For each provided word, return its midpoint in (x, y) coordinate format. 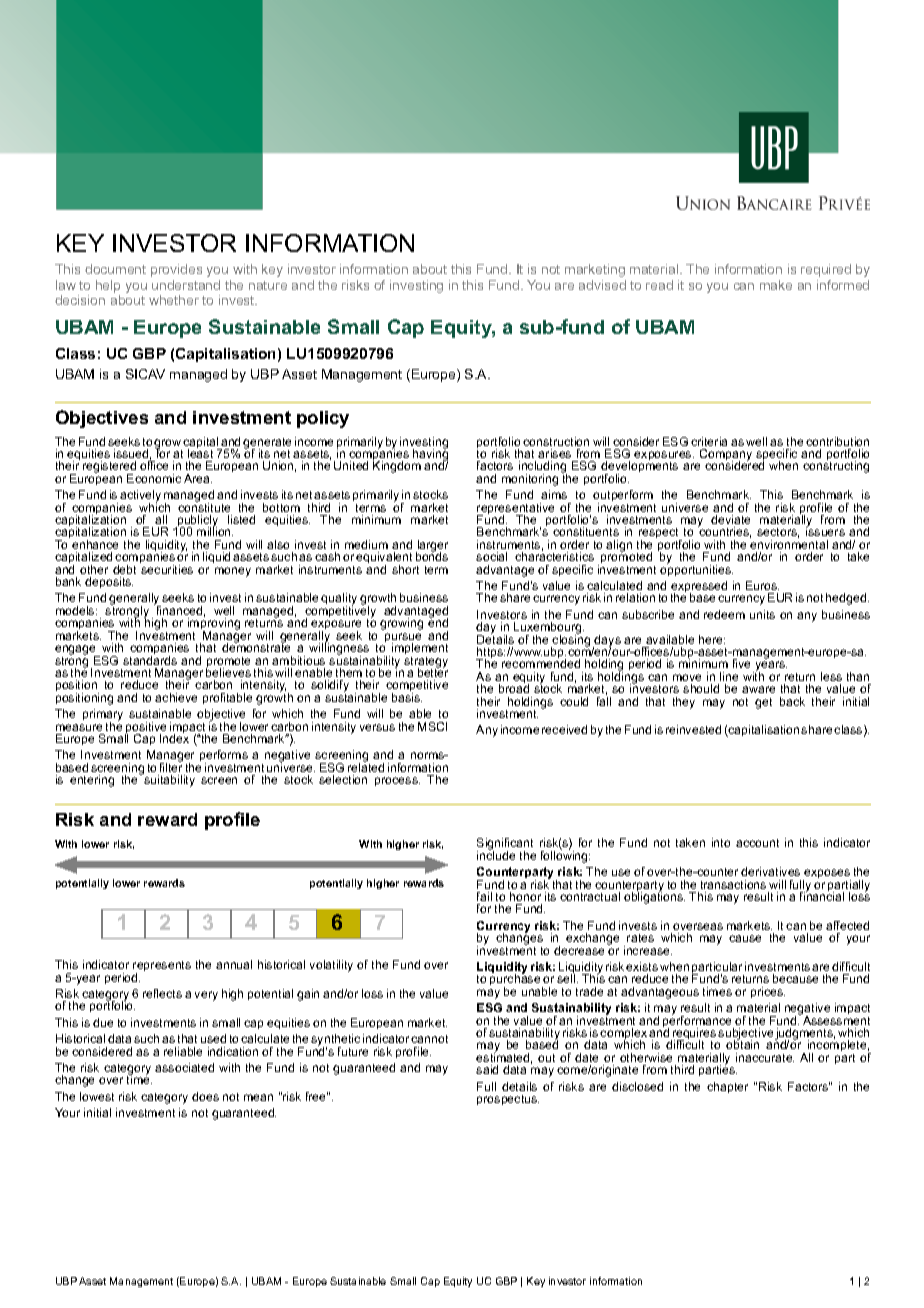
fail (484, 896)
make (776, 285)
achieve (176, 697)
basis (407, 697)
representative (515, 510)
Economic (154, 478)
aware (758, 689)
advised (602, 285)
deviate (730, 519)
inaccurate (765, 1057)
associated (184, 1067)
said (487, 1069)
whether (174, 300)
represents (162, 968)
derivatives (770, 871)
